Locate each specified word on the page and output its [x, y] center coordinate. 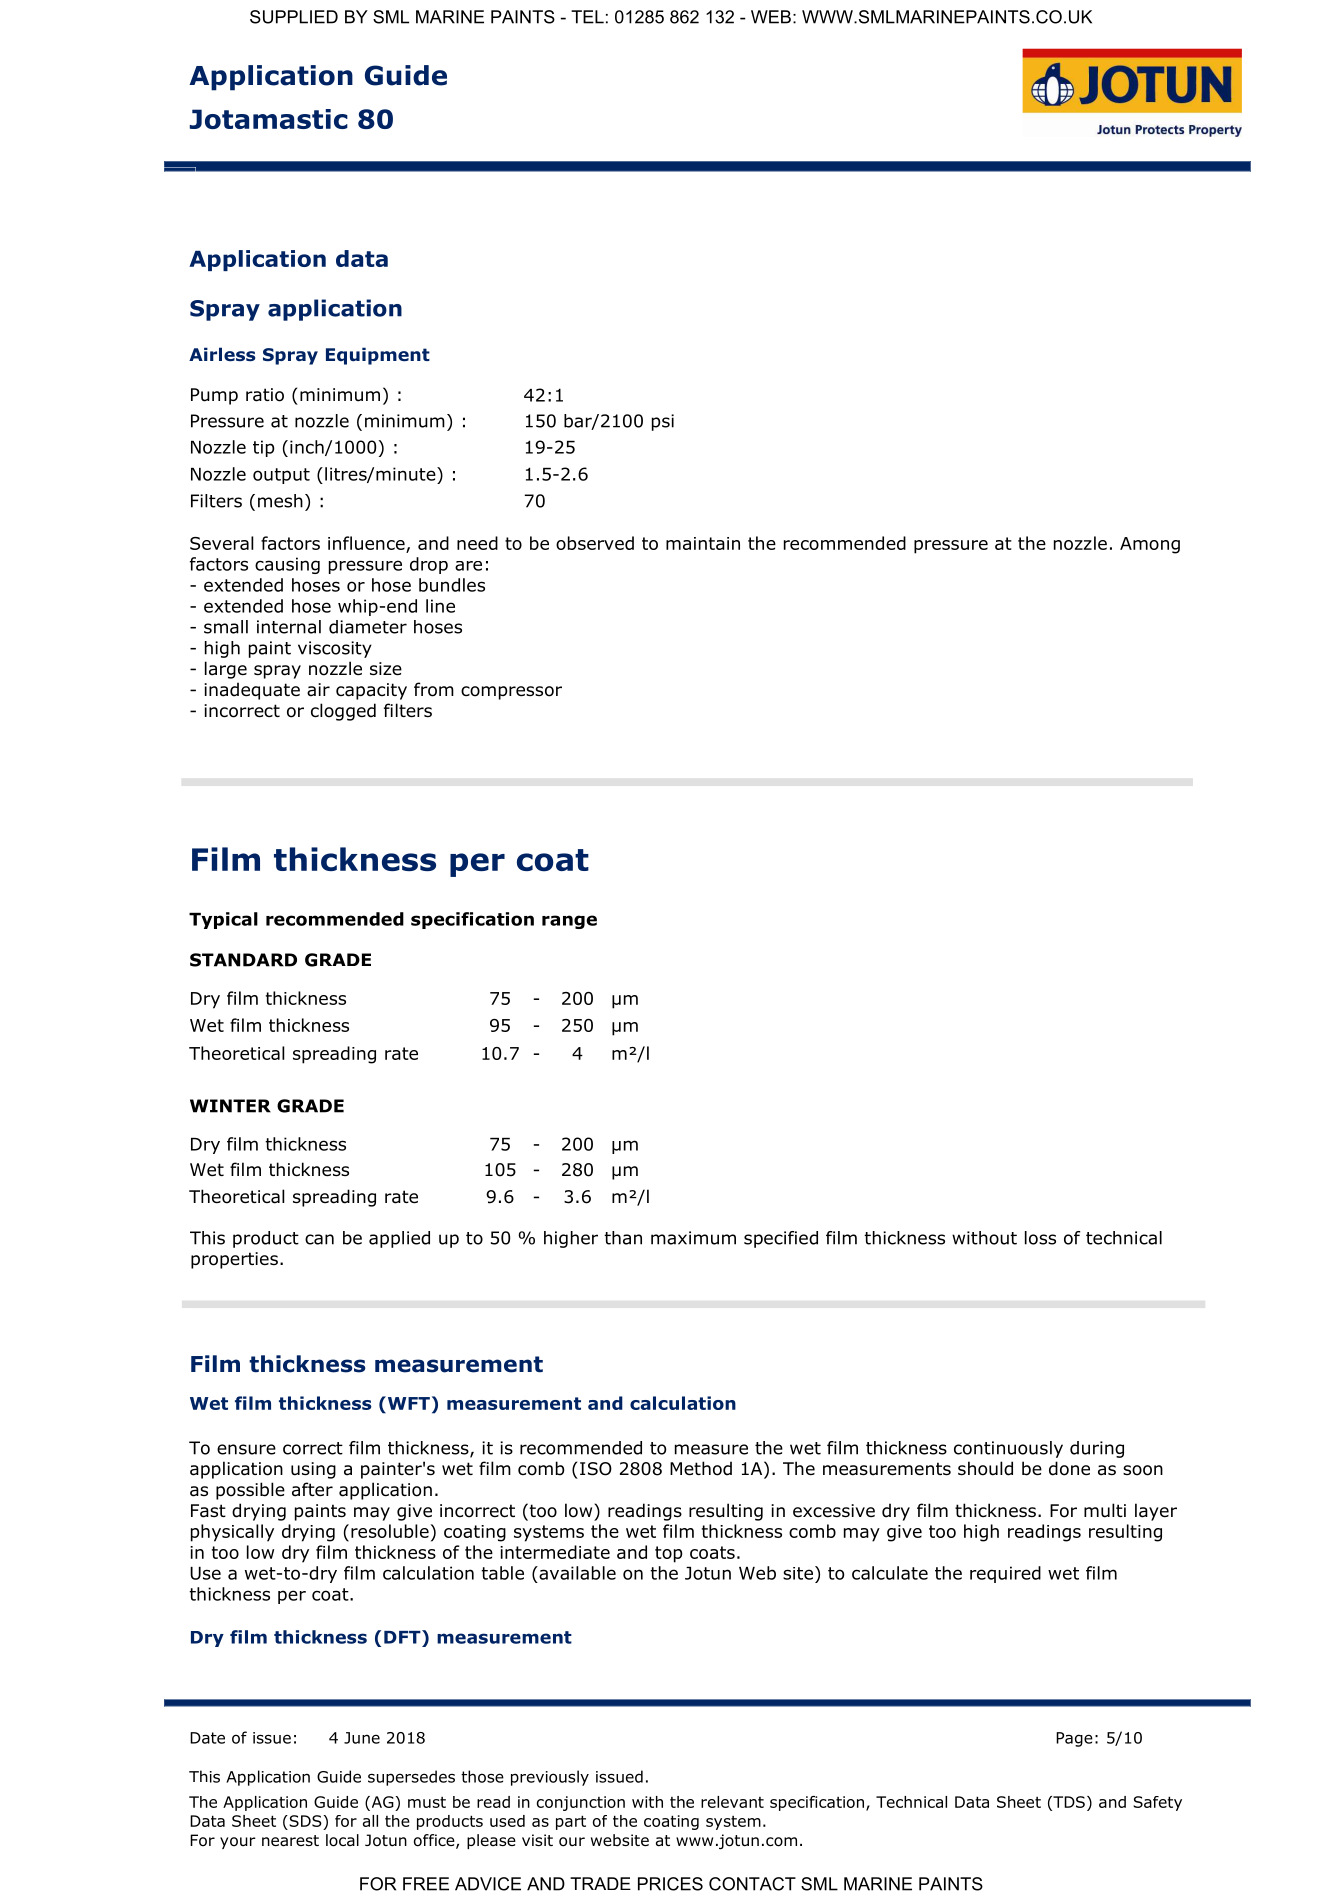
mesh [280, 501]
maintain [703, 543]
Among [1150, 545]
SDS [305, 1821]
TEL [587, 17]
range [569, 922]
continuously [1008, 1449]
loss [1040, 1238]
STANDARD [243, 960]
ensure [246, 1449]
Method [701, 1468]
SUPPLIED [294, 17]
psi [663, 422]
